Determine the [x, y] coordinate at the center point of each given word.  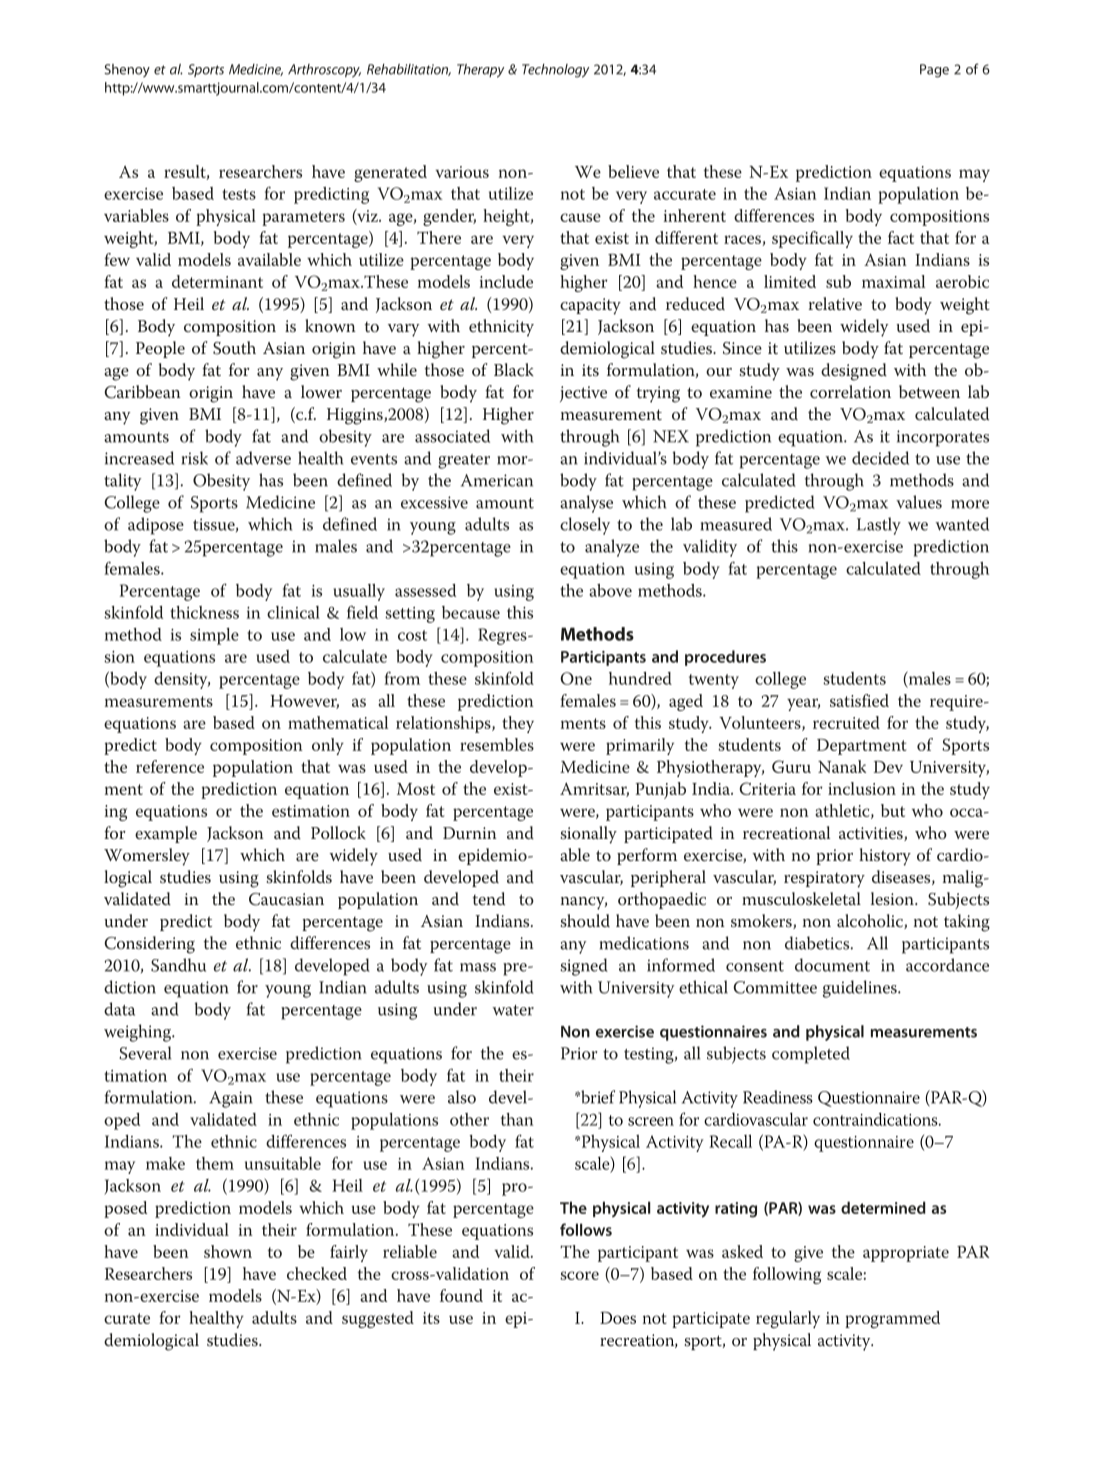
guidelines [861, 989]
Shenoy [127, 70]
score [579, 1275]
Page [934, 71]
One [576, 678]
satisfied [859, 700]
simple [214, 636]
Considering [149, 945]
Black [513, 370]
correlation [850, 392]
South [234, 348]
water [513, 1010]
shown [228, 1251]
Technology [555, 71]
